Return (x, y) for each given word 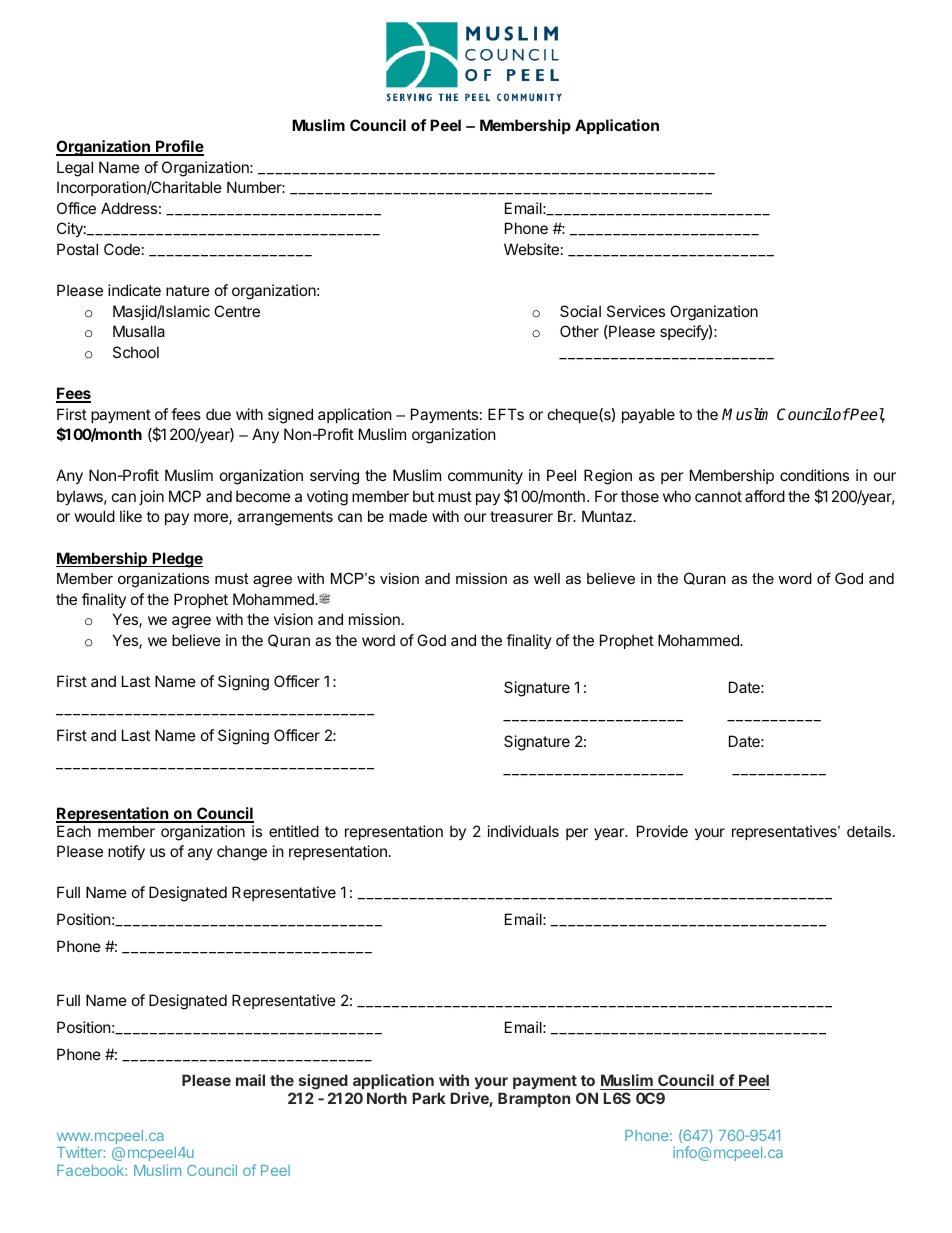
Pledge (177, 560)
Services (636, 311)
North (387, 1098)
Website (531, 249)
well (547, 578)
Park (429, 1098)
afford (765, 496)
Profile (179, 147)
